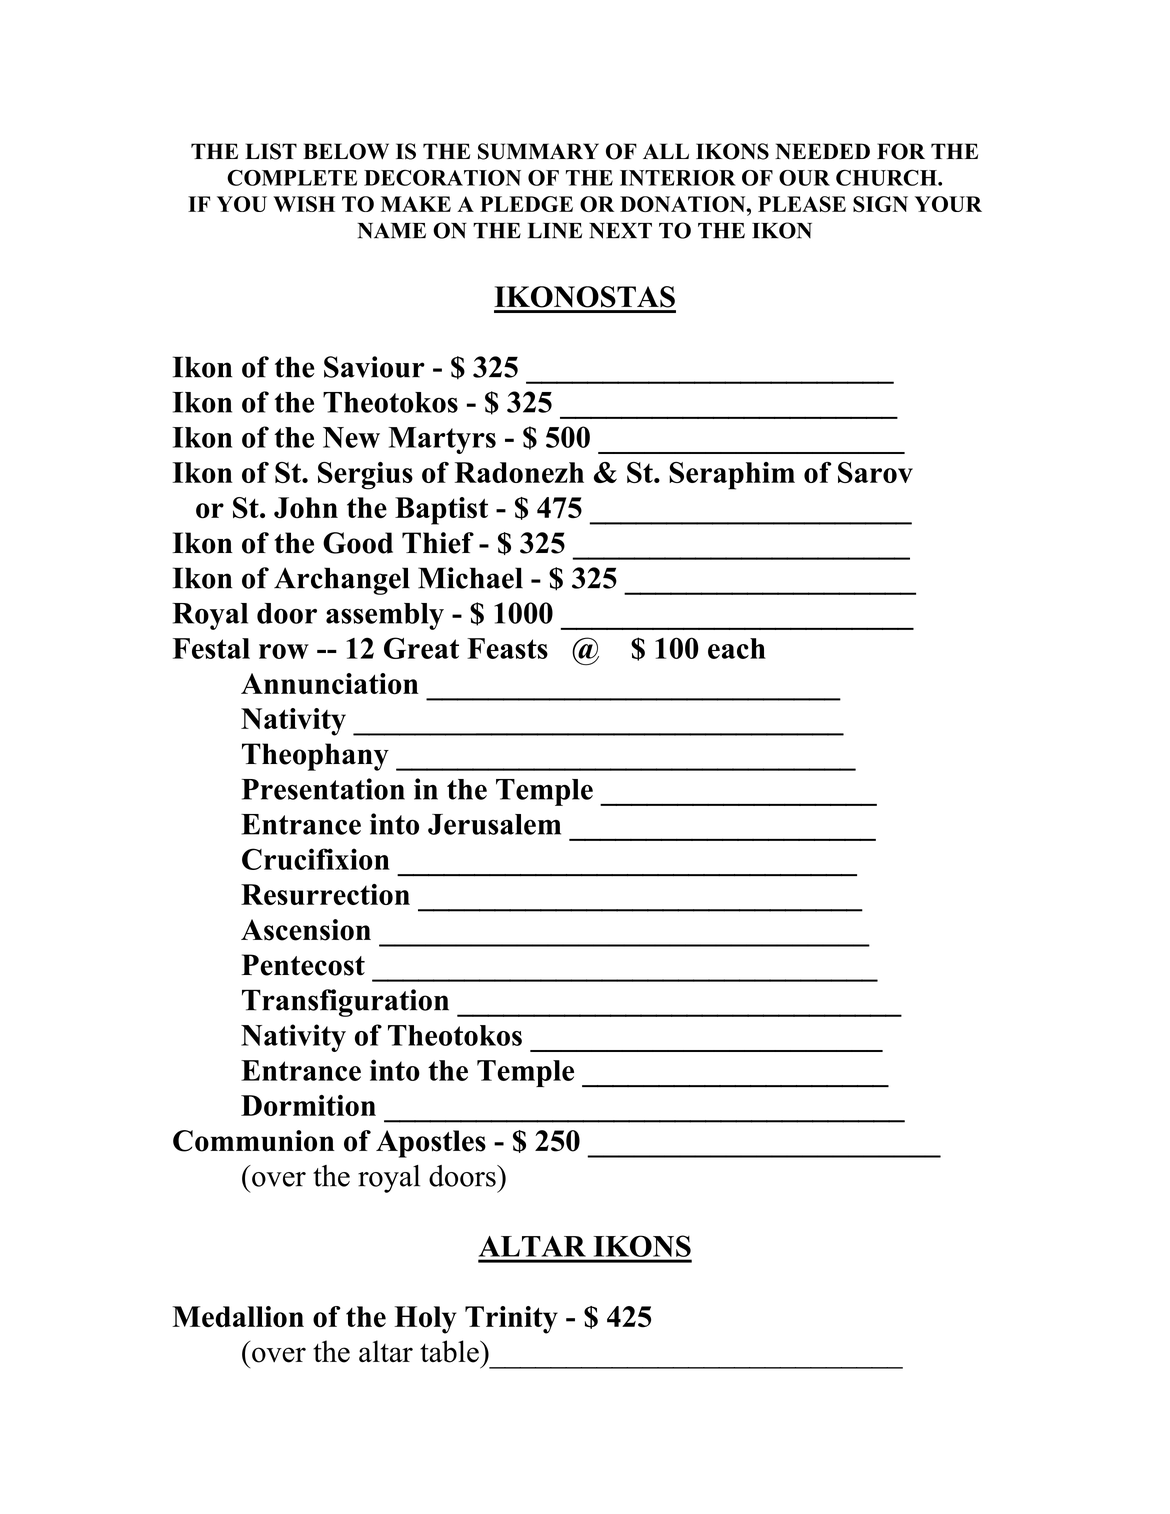 The image size is (1170, 1514). What do you see at coordinates (431, 1144) in the screenshot?
I see `Apostles` at bounding box center [431, 1144].
